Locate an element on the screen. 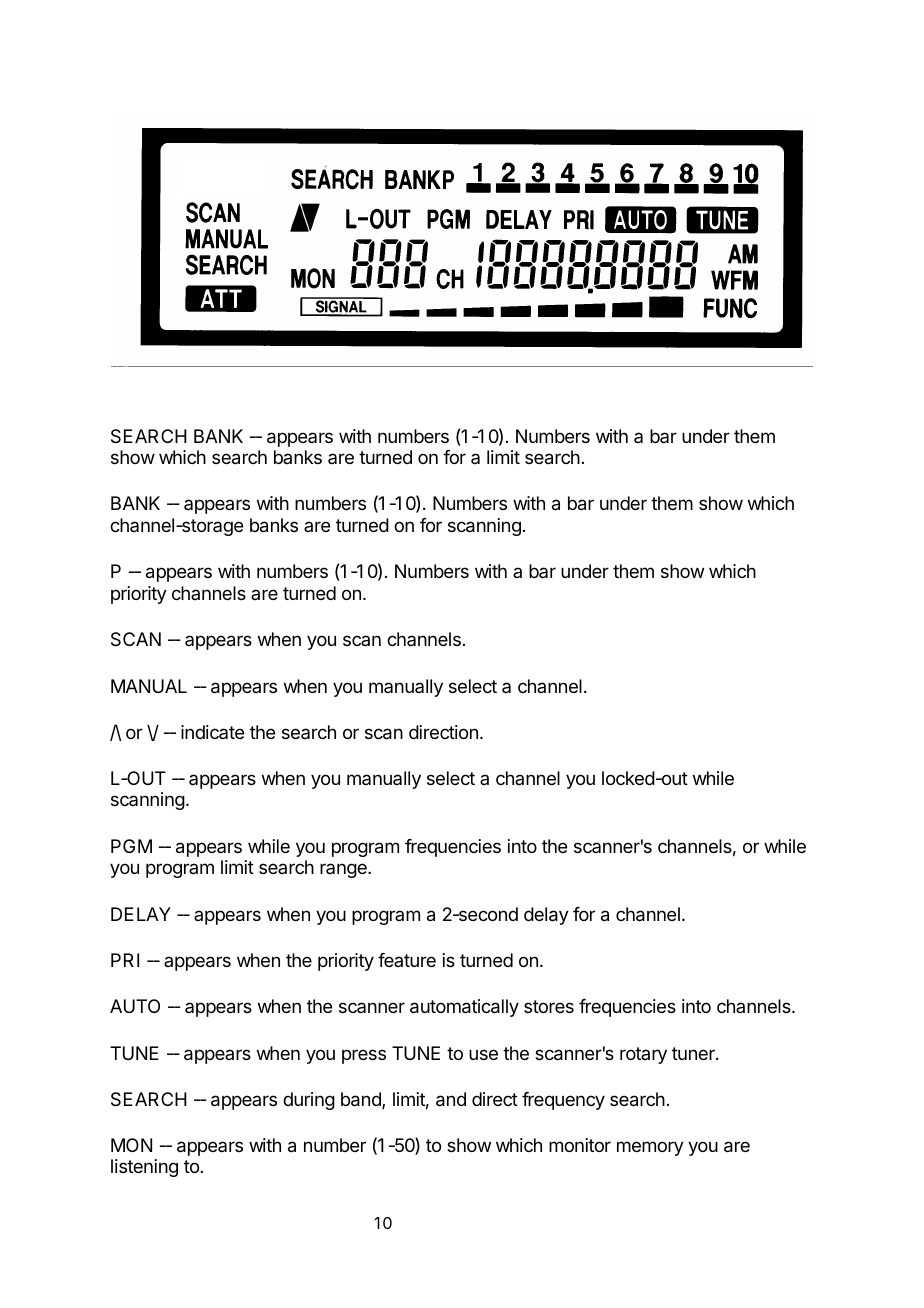 The height and width of the screenshot is (1308, 924). use is located at coordinates (483, 1054).
